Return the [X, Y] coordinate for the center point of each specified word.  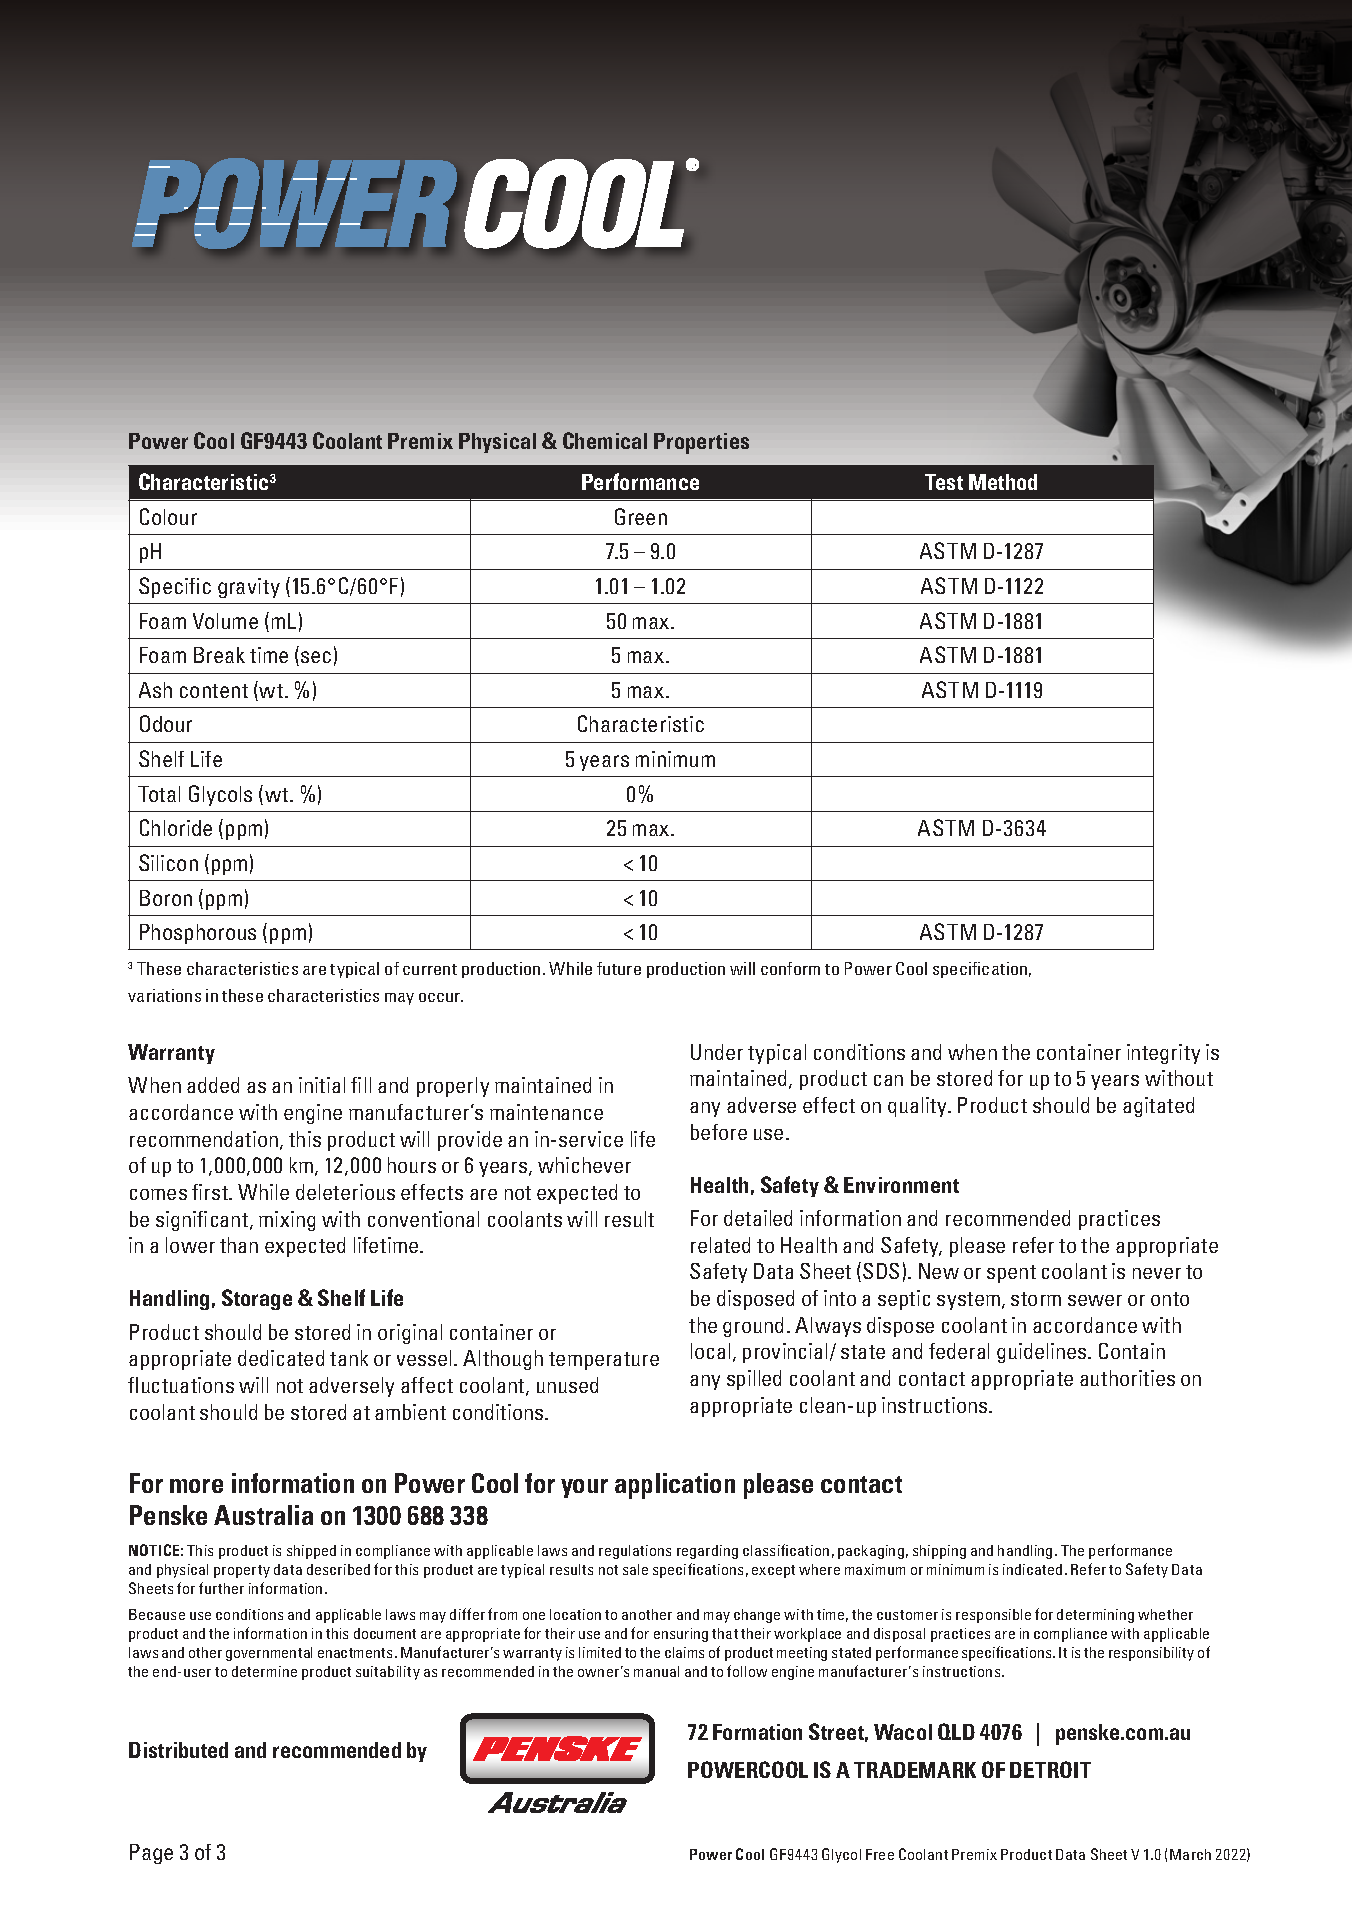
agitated [1158, 1107]
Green [641, 516]
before [719, 1132]
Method [1003, 482]
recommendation [205, 1140]
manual [656, 1671]
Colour [168, 516]
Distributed [178, 1750]
